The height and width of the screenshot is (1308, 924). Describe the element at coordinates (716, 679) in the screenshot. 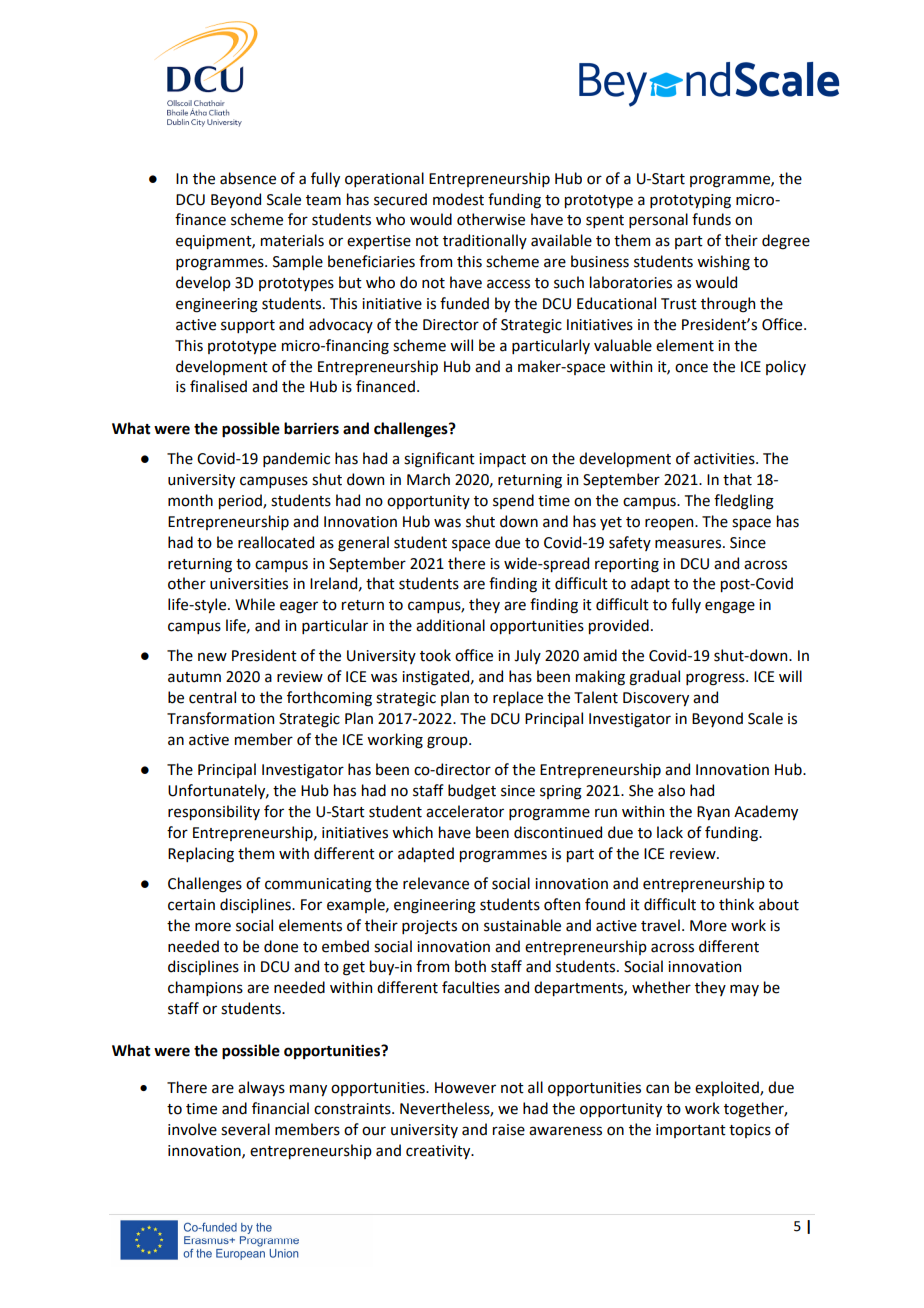

I see `progress` at that location.
